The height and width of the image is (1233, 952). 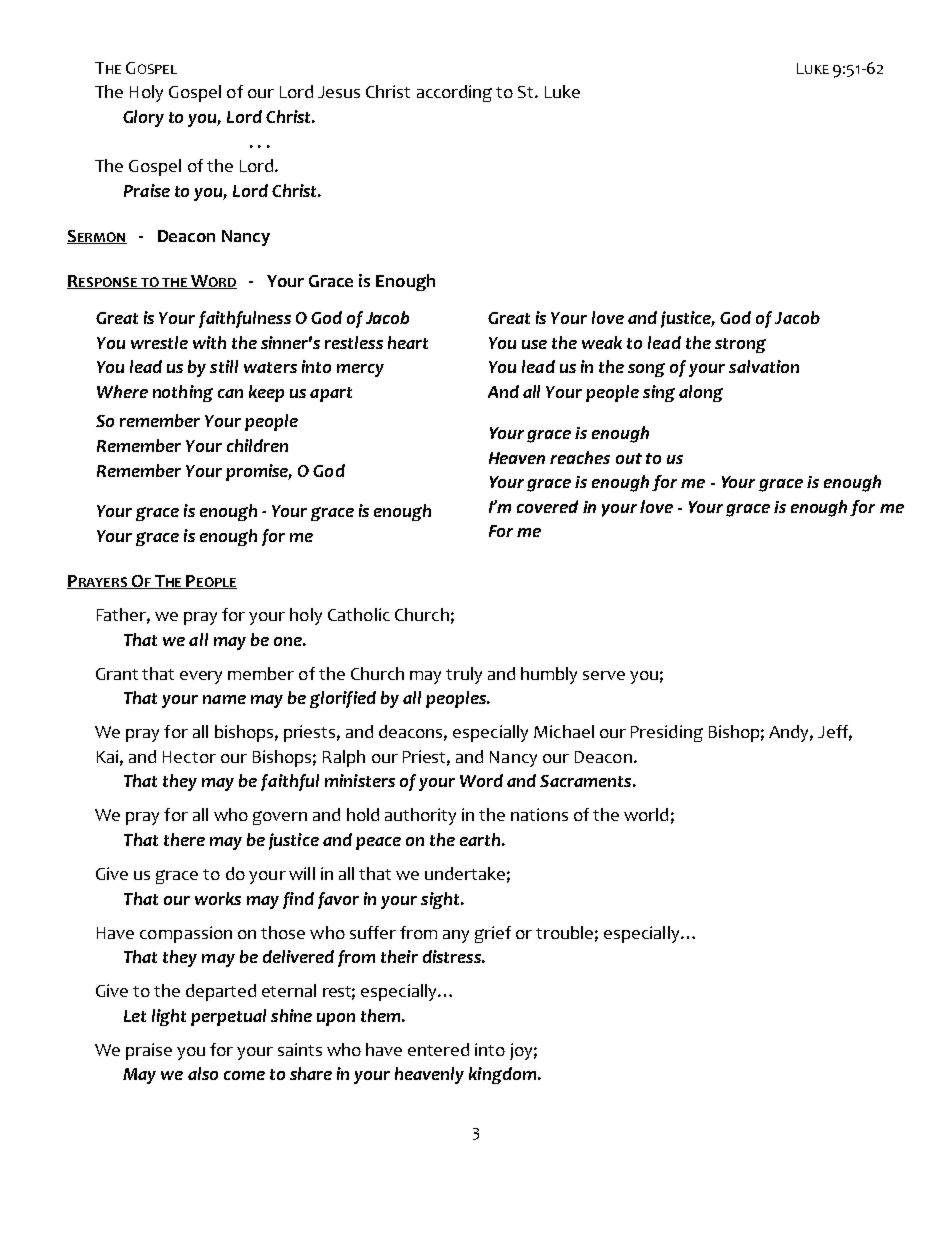 I want to click on mercy, so click(x=360, y=370).
